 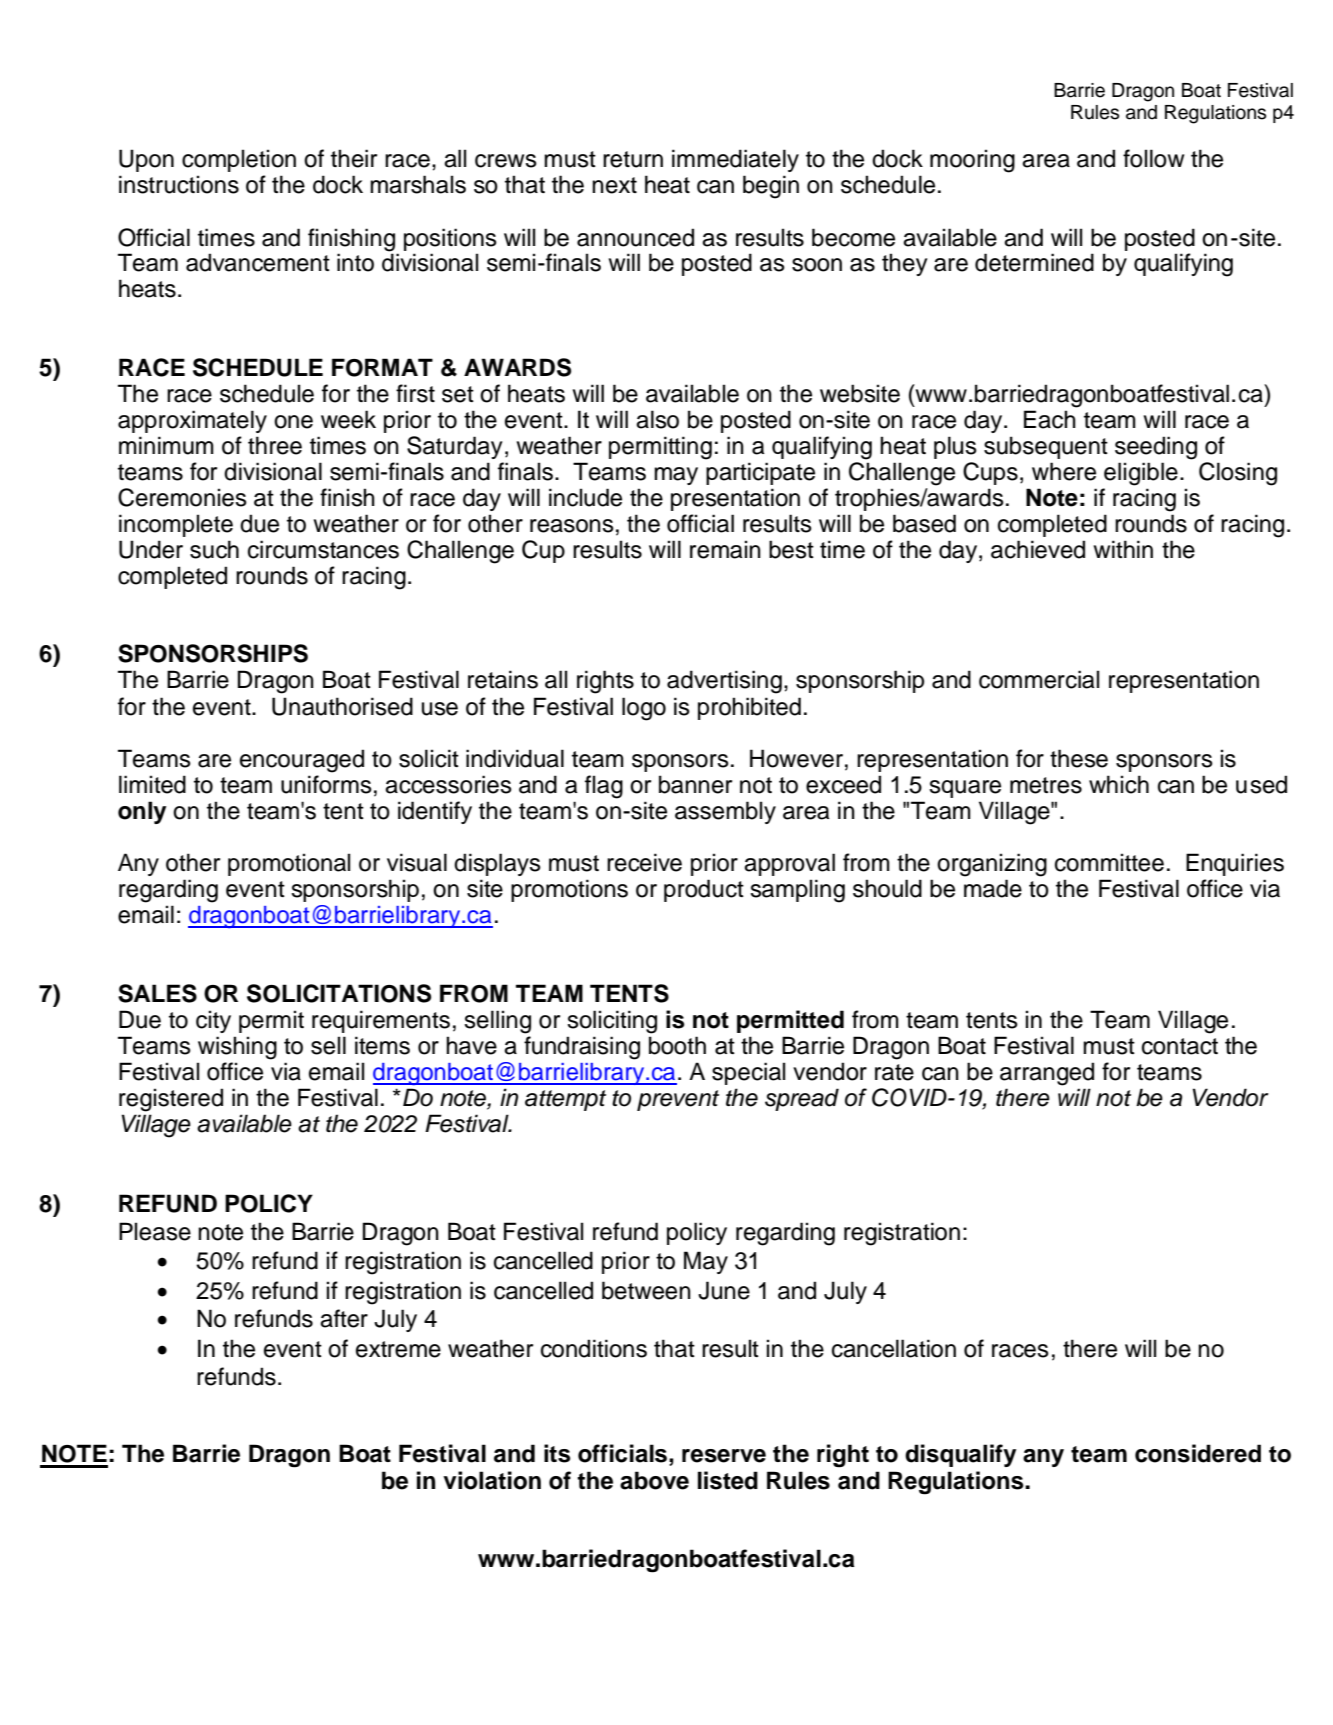 I want to click on eligible, so click(x=1141, y=474).
